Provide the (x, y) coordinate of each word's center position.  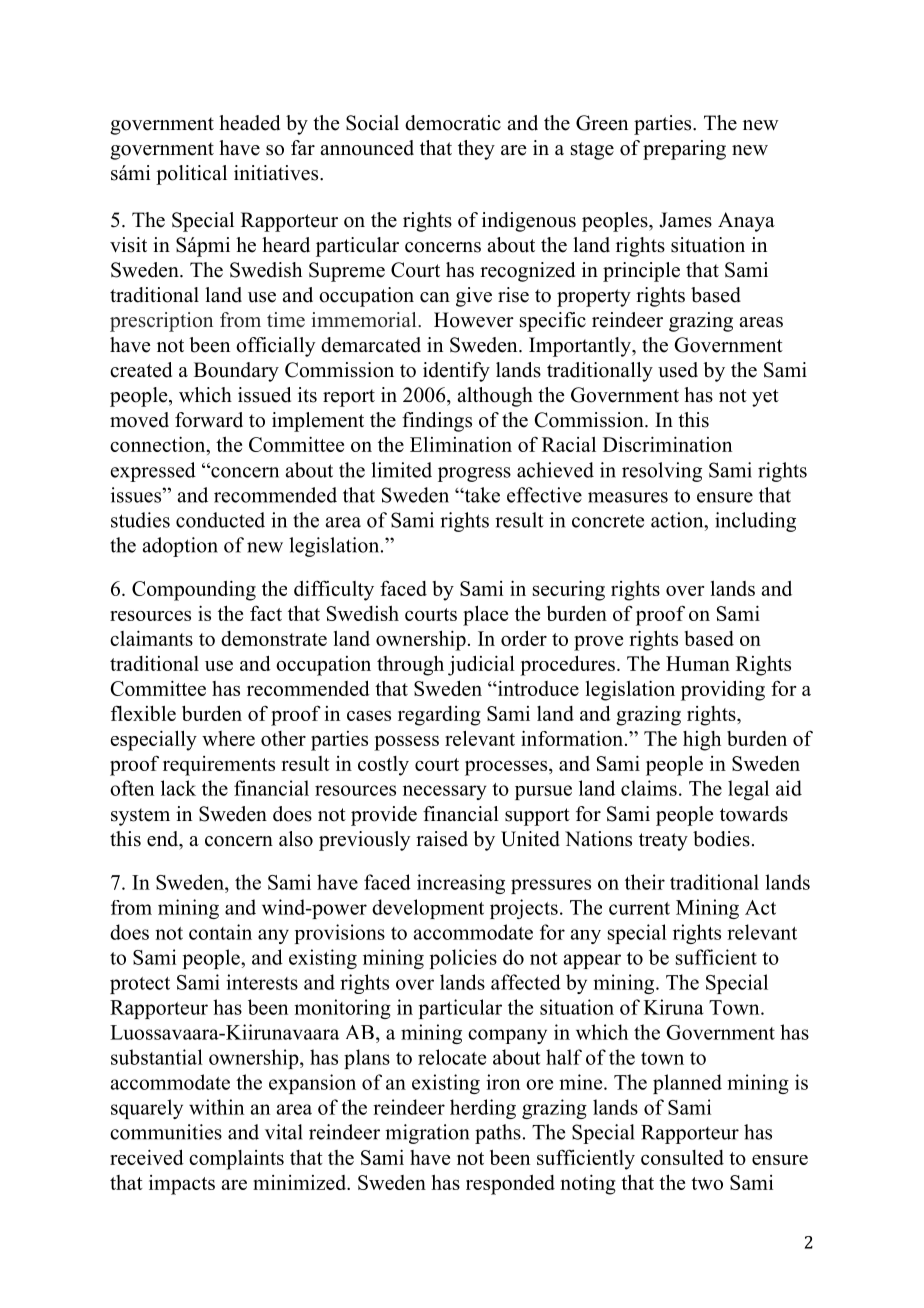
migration (427, 1134)
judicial (481, 665)
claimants (151, 638)
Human (698, 663)
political (191, 175)
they (476, 150)
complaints (236, 1160)
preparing (684, 150)
